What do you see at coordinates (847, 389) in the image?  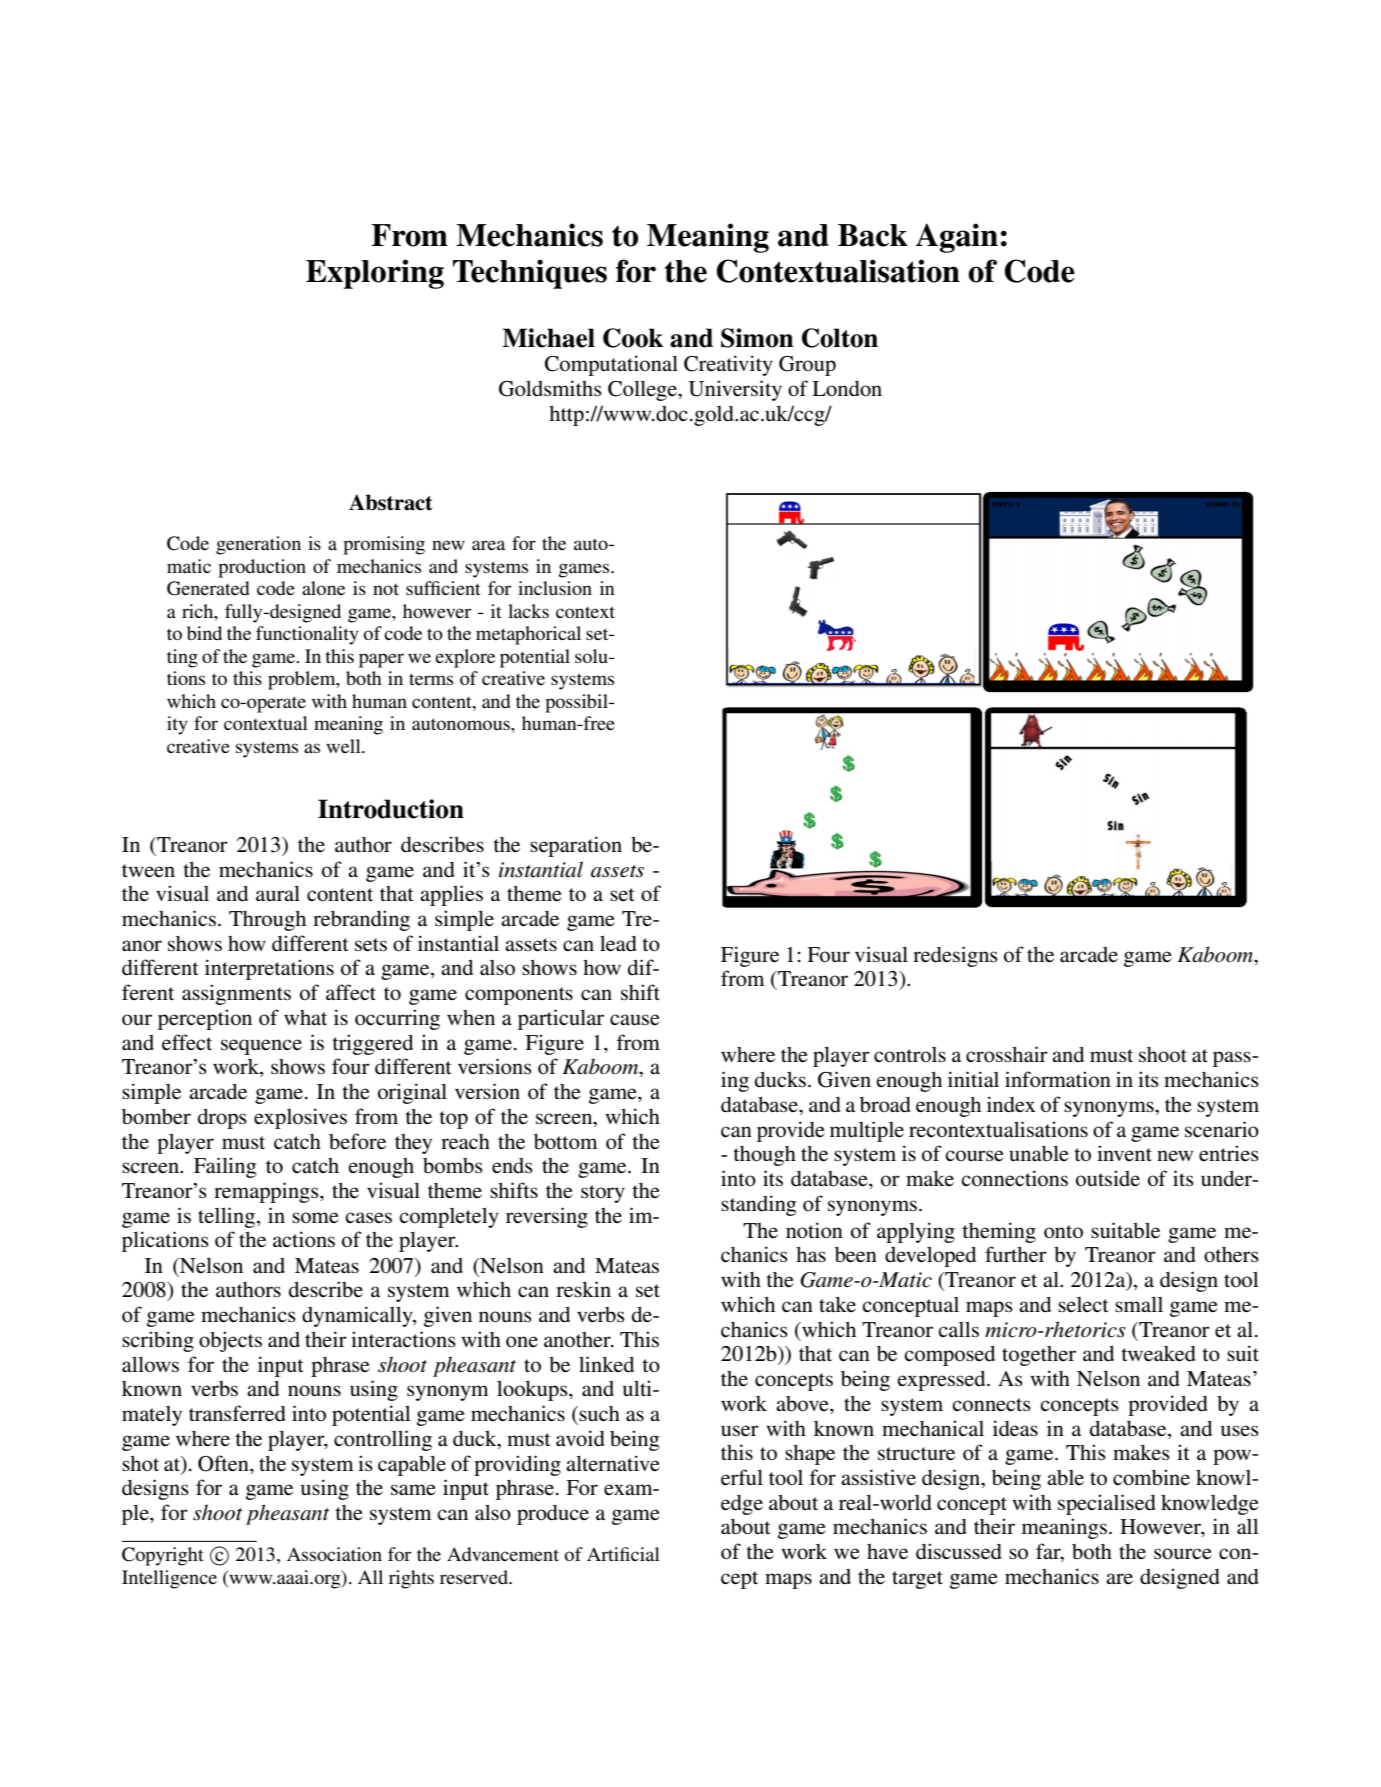 I see `London` at bounding box center [847, 389].
